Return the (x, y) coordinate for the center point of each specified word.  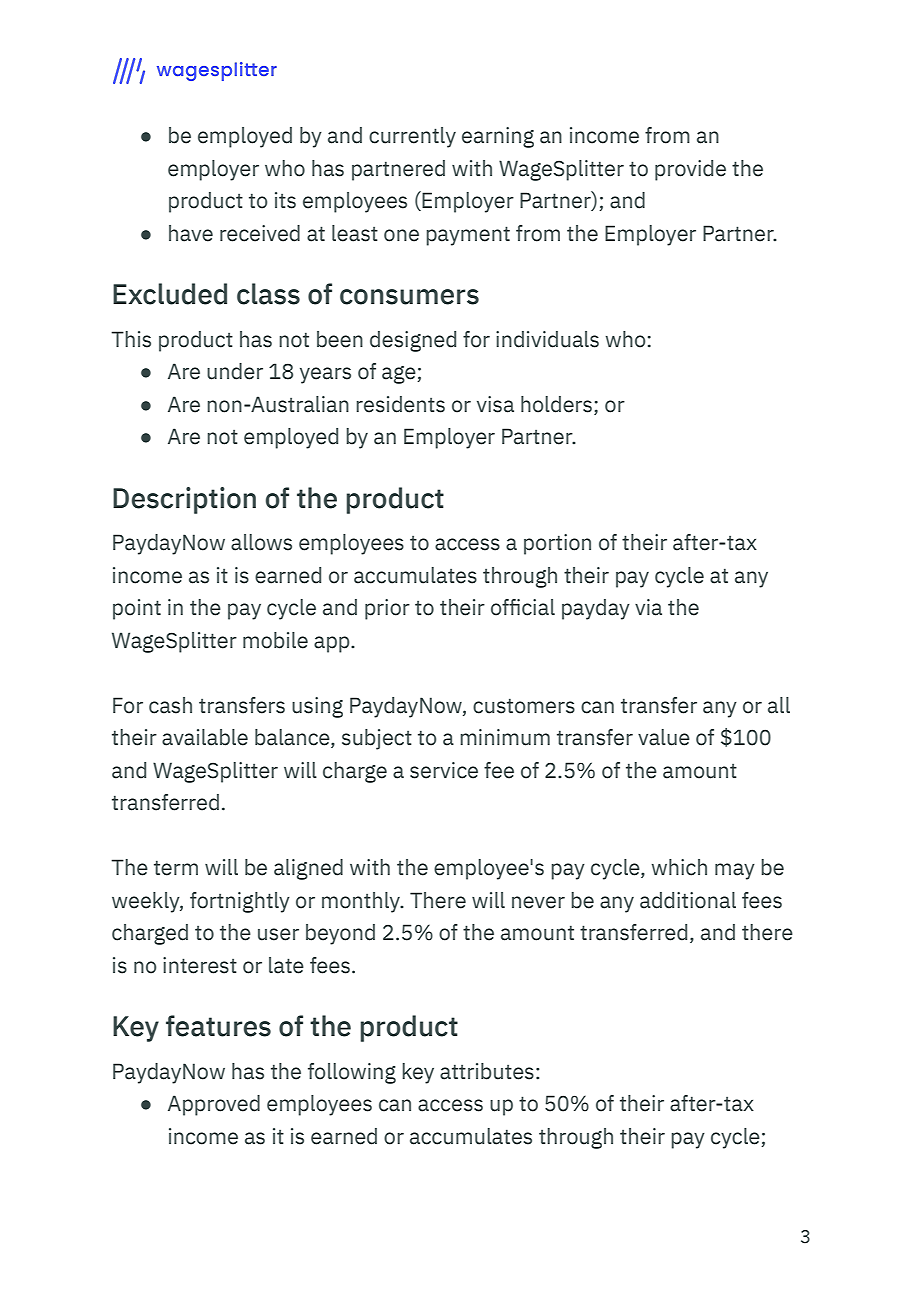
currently (412, 137)
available (205, 737)
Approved (214, 1105)
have (191, 233)
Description (184, 500)
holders (556, 404)
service (444, 770)
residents (400, 404)
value (664, 737)
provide (690, 170)
